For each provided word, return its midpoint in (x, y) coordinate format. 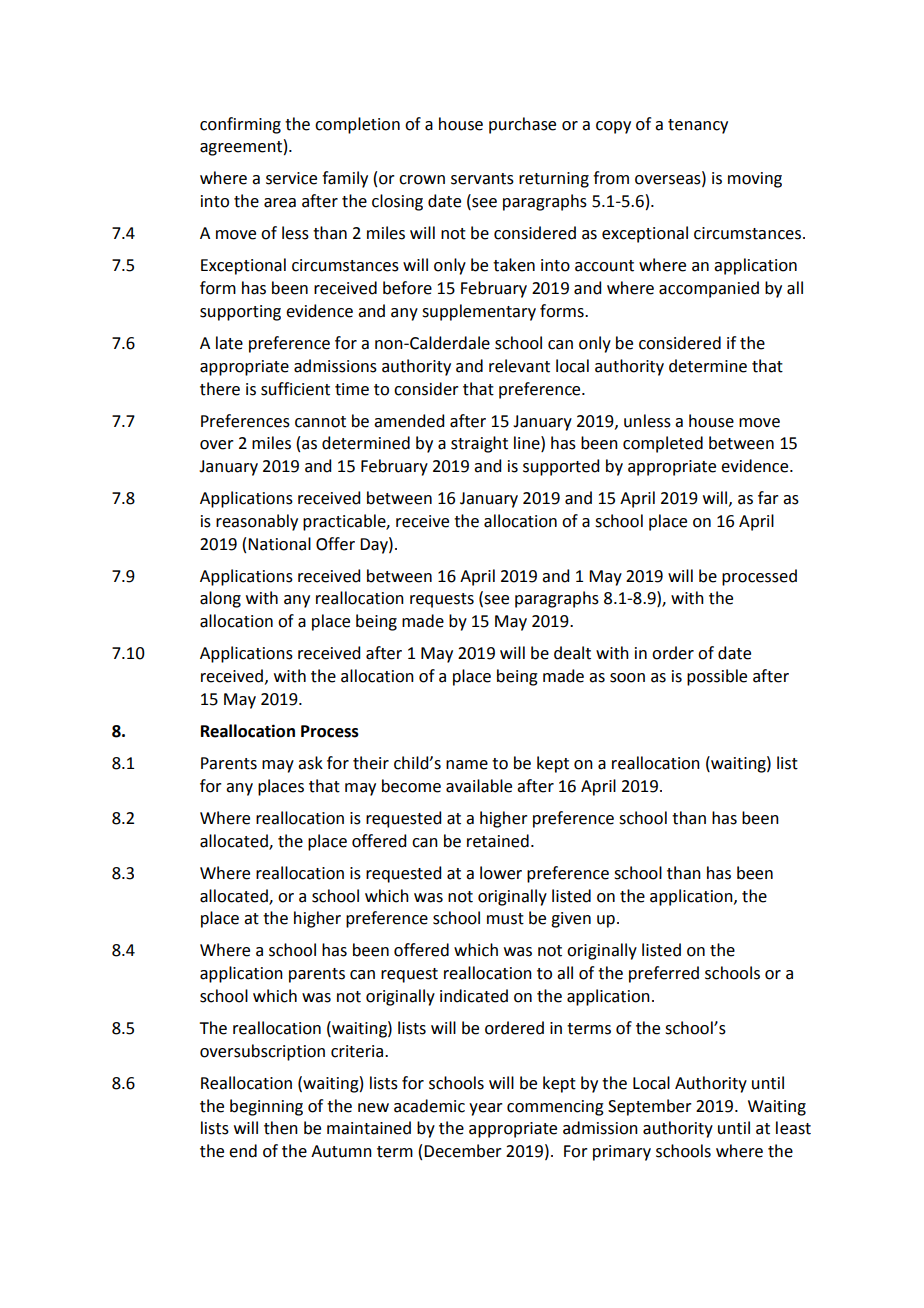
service (291, 178)
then (281, 1128)
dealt (572, 653)
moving (755, 180)
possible (717, 677)
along (220, 599)
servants (482, 179)
